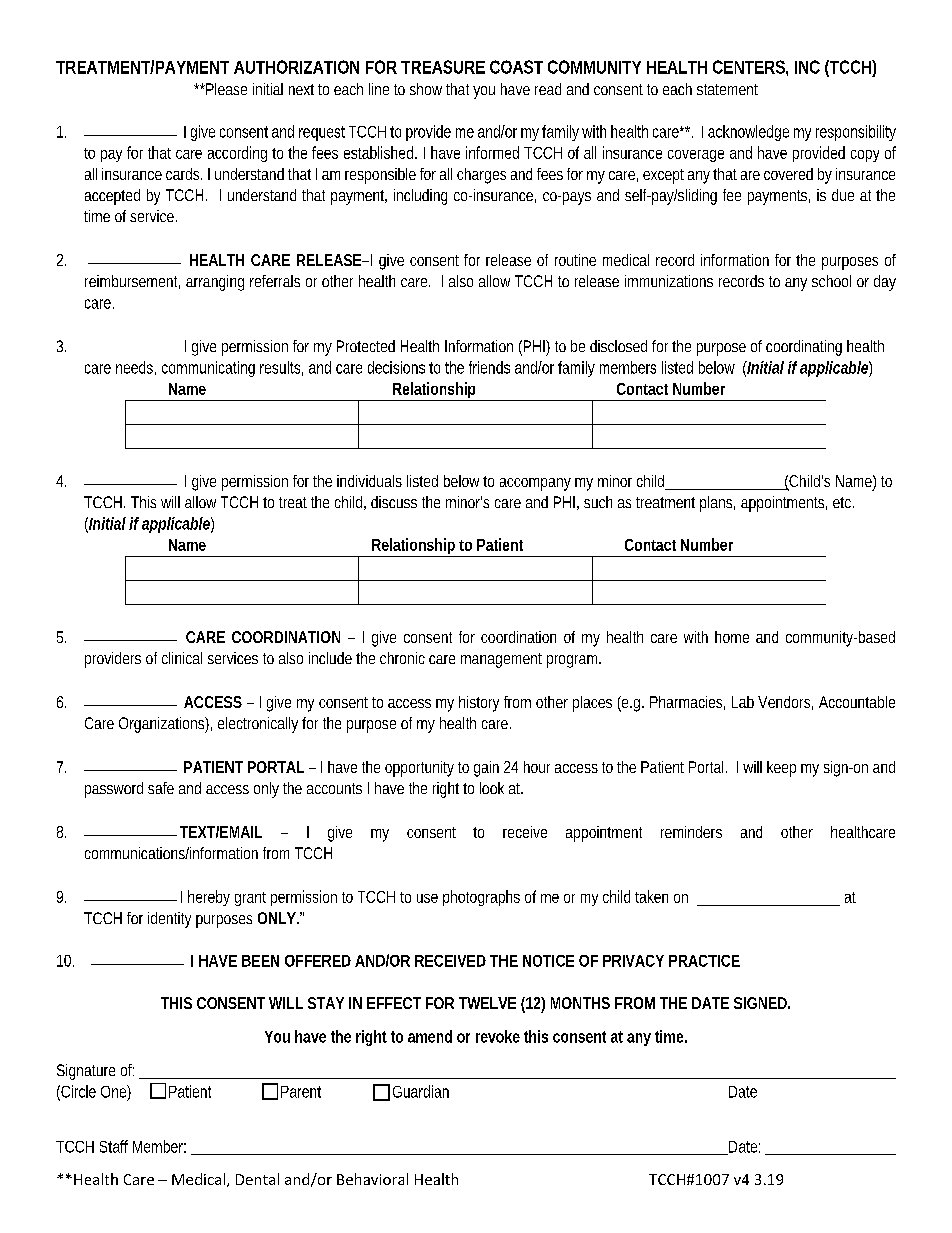 Image resolution: width=952 pixels, height=1233 pixels. What do you see at coordinates (633, 961) in the document?
I see `PRIVACY` at bounding box center [633, 961].
